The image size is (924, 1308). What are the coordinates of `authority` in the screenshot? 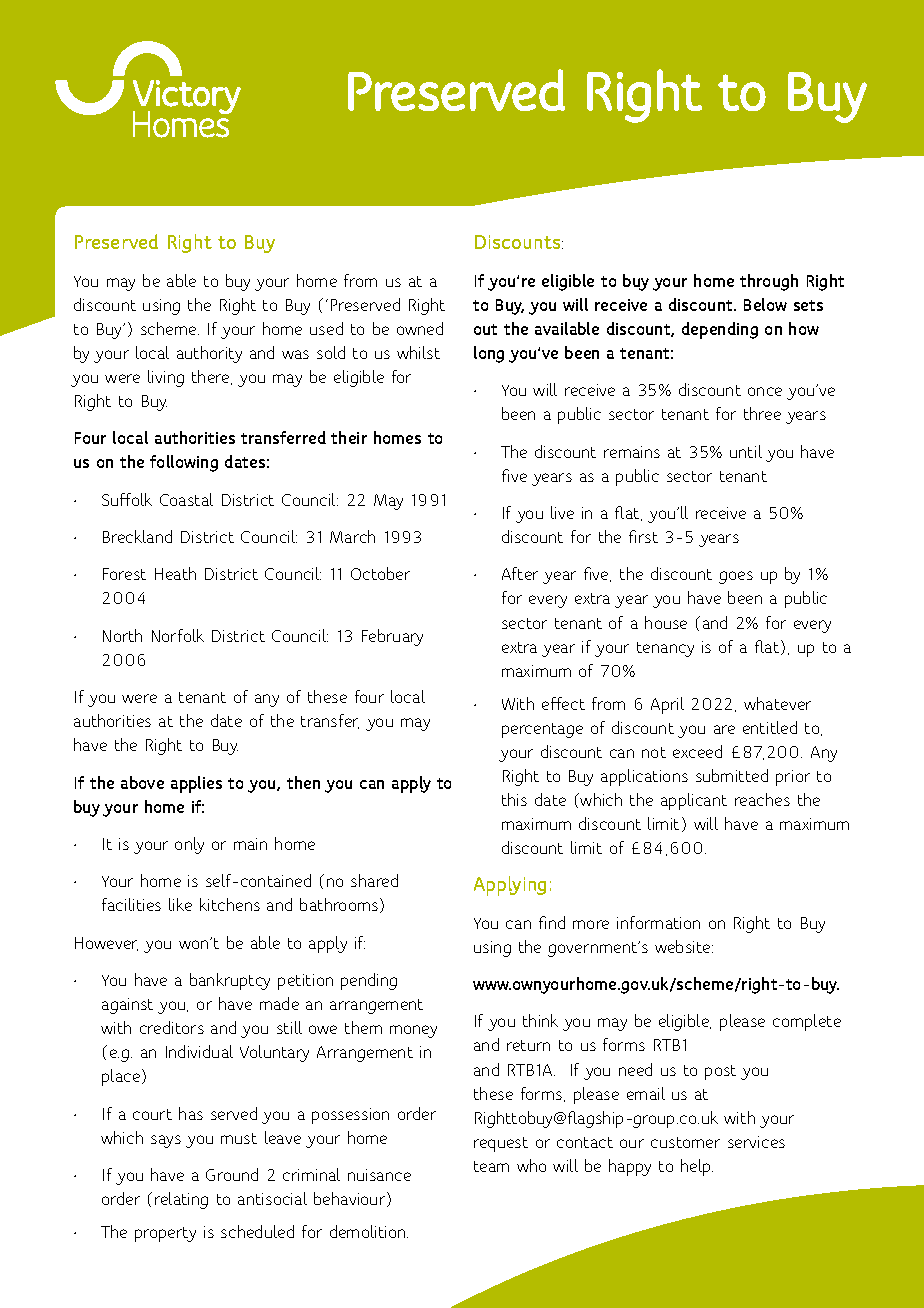 It's located at (209, 354).
